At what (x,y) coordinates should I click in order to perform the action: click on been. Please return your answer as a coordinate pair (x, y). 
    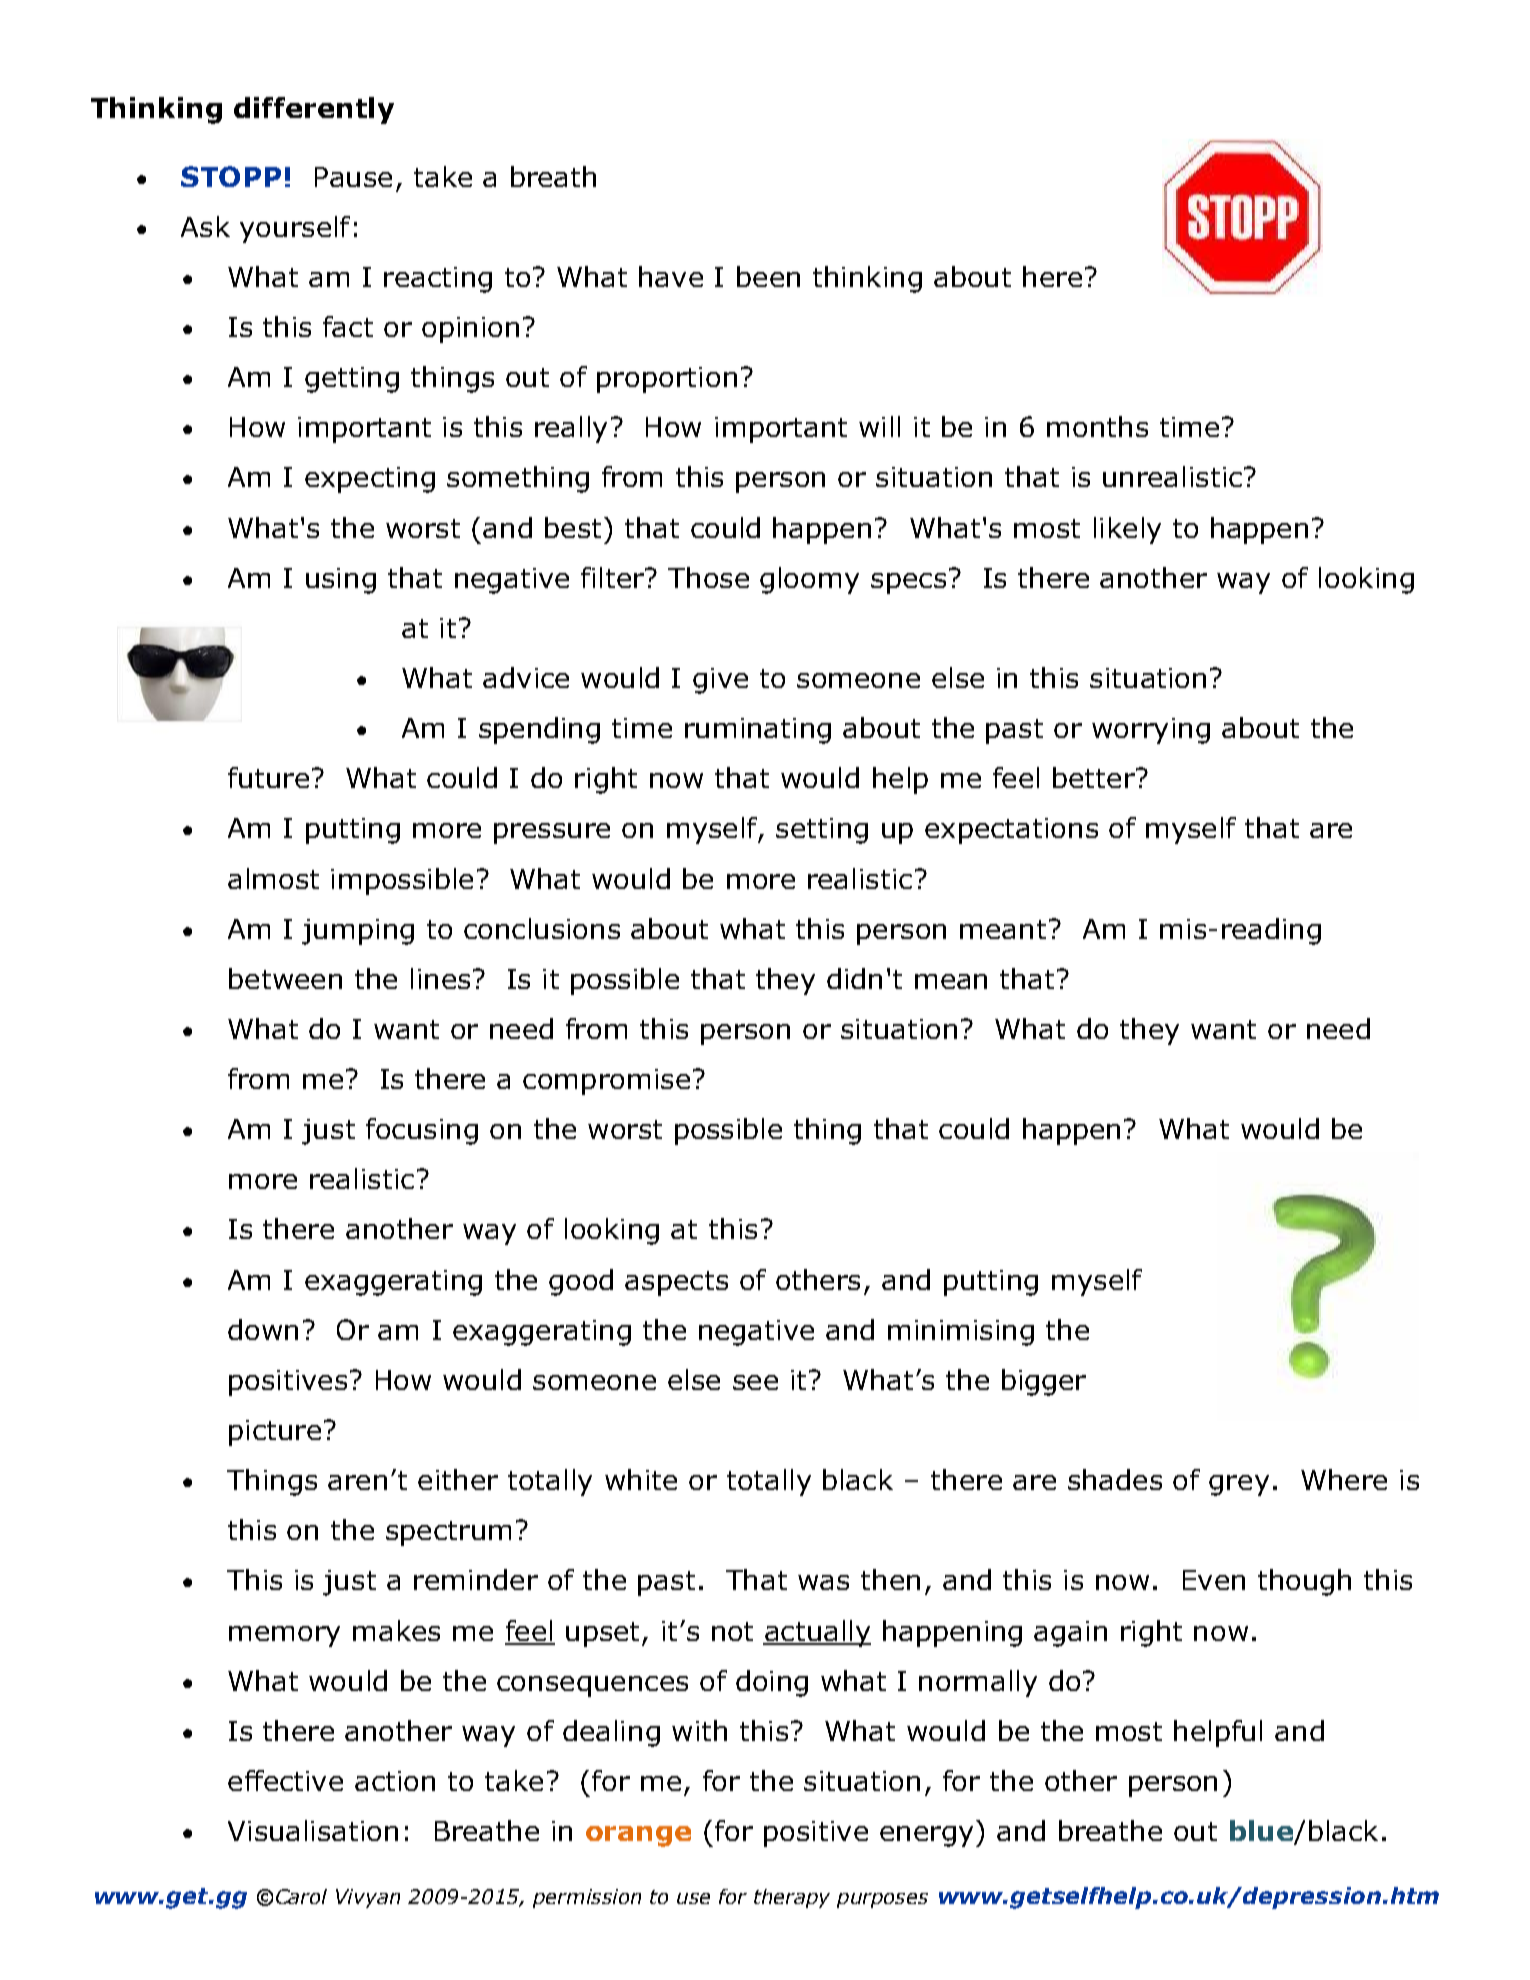
    Looking at the image, I should click on (768, 276).
